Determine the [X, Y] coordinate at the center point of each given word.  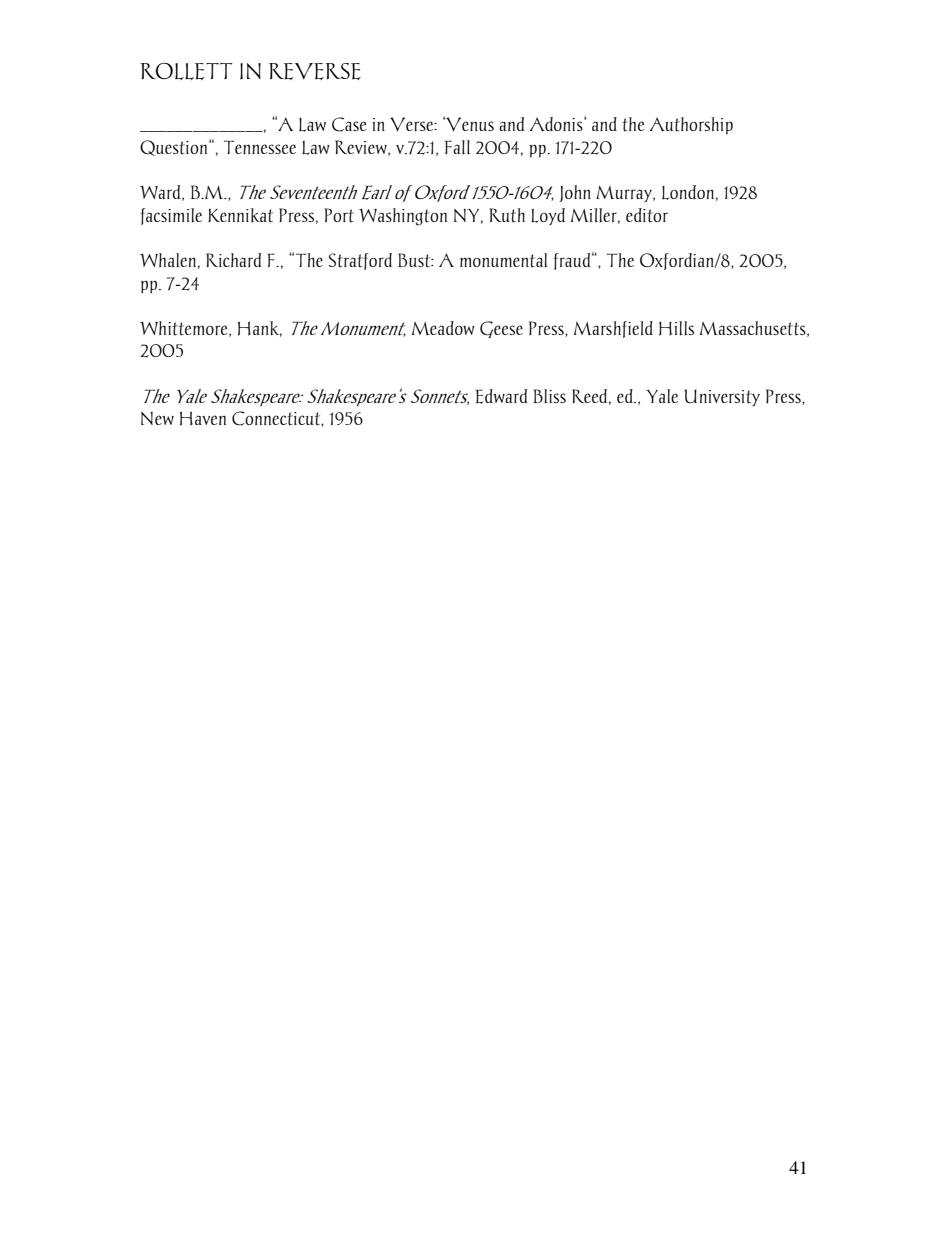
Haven [203, 418]
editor [647, 215]
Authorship [691, 126]
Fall [457, 147]
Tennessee [260, 147]
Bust [415, 260]
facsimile [171, 216]
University [722, 397]
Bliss [549, 396]
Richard [234, 260]
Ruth [507, 215]
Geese [501, 329]
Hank [260, 329]
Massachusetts [754, 329]
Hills [676, 328]
